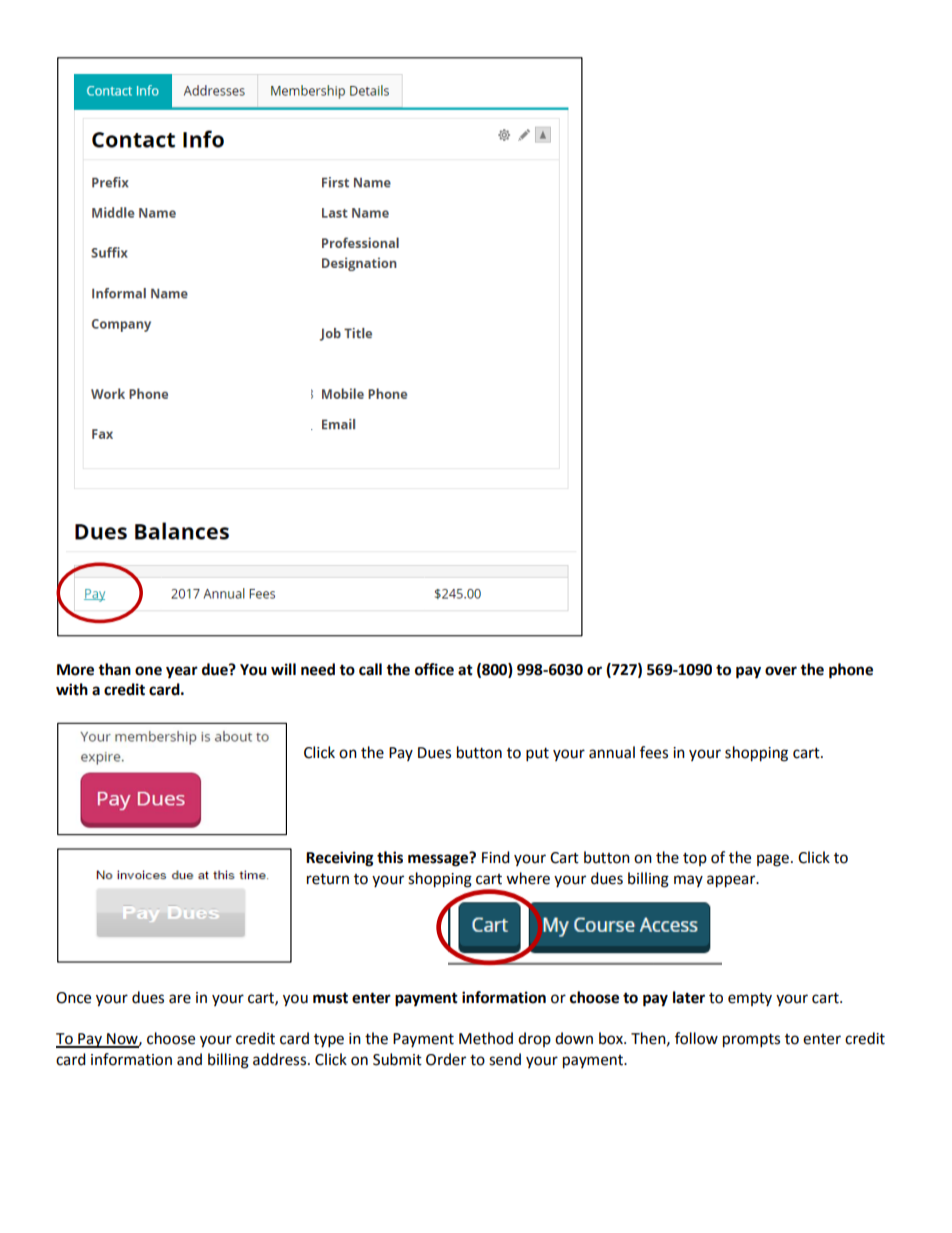 The width and height of the document is (952, 1233). What do you see at coordinates (328, 879) in the document?
I see `return` at bounding box center [328, 879].
